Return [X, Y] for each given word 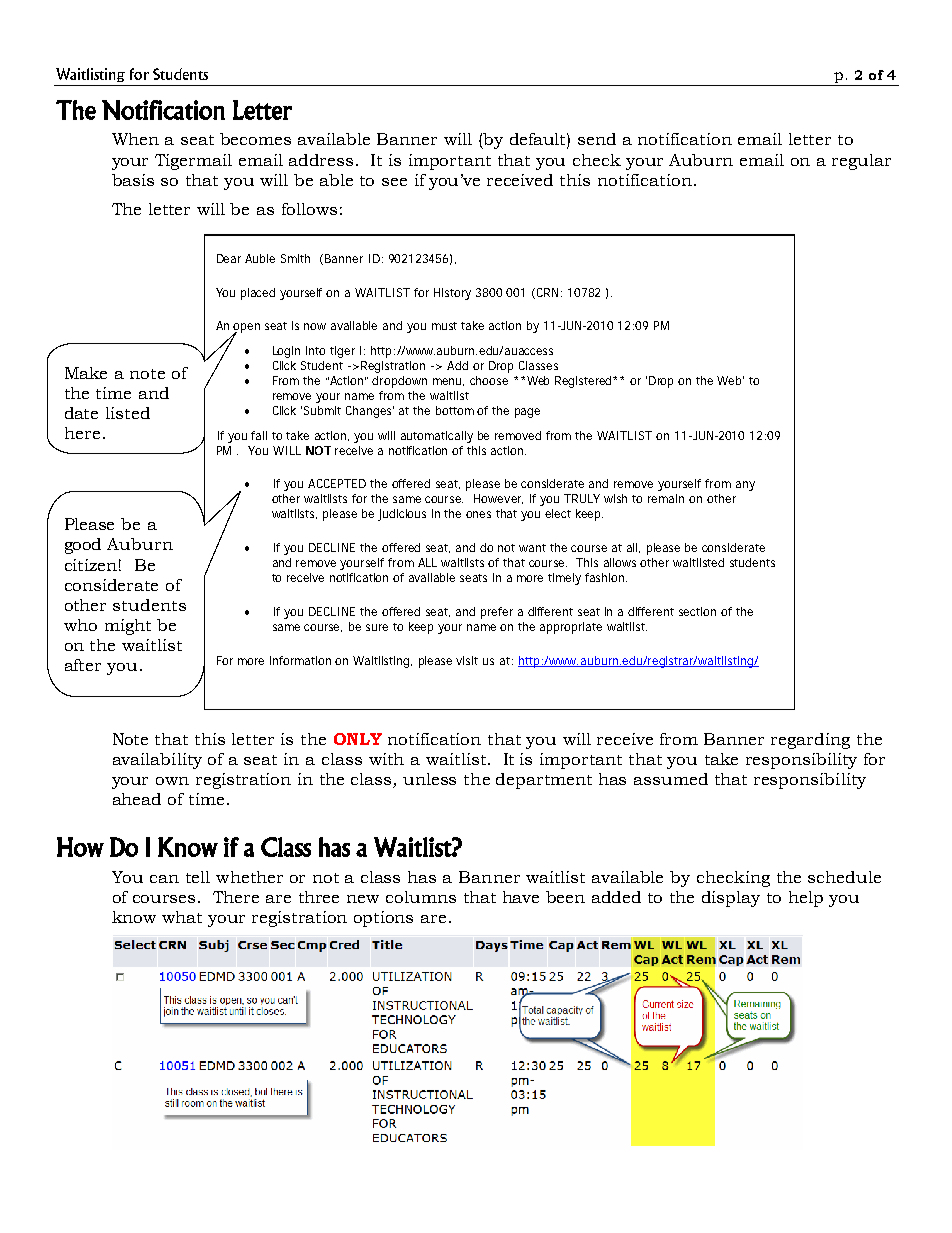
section [697, 611]
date [81, 413]
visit [467, 660]
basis [133, 180]
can [164, 879]
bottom [455, 410]
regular [861, 162]
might [128, 627]
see [394, 182]
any [745, 486]
